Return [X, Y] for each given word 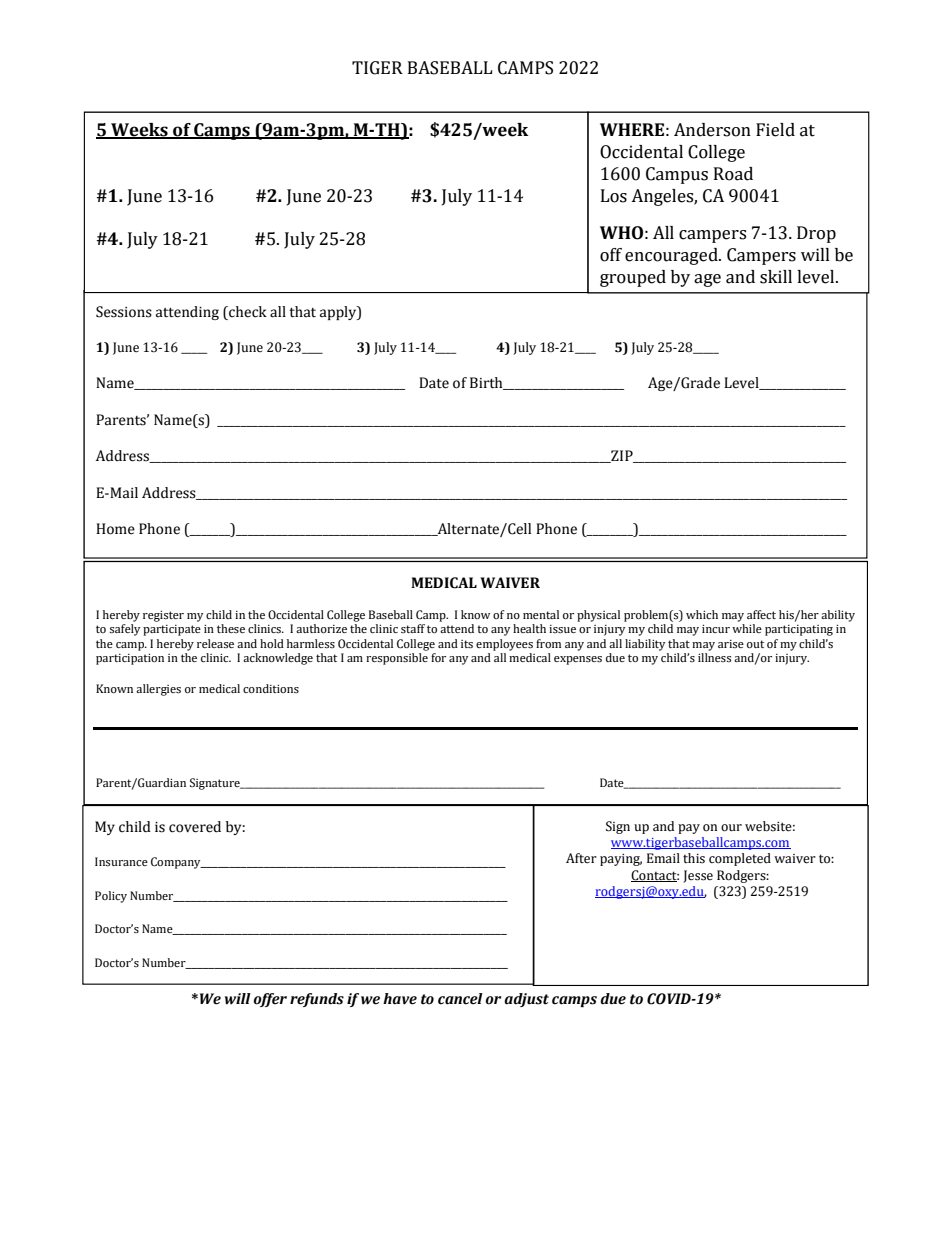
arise [731, 644]
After [581, 858]
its [467, 644]
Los [614, 196]
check [247, 313]
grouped [633, 278]
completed [740, 859]
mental [541, 614]
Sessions [124, 312]
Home [115, 529]
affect [761, 614]
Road [733, 174]
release [215, 643]
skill [776, 277]
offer [270, 1000]
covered [195, 827]
